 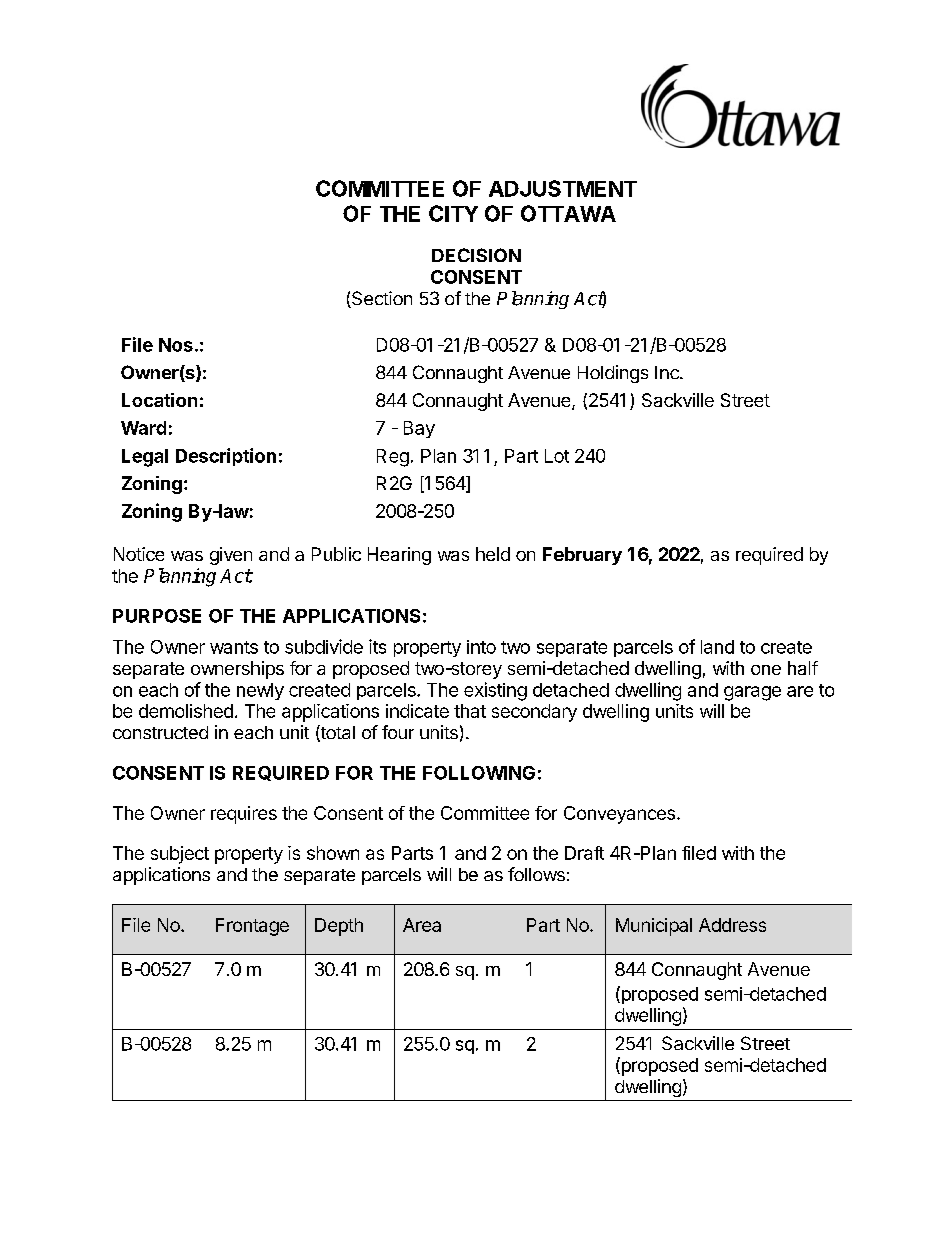 I want to click on subject, so click(x=180, y=855).
